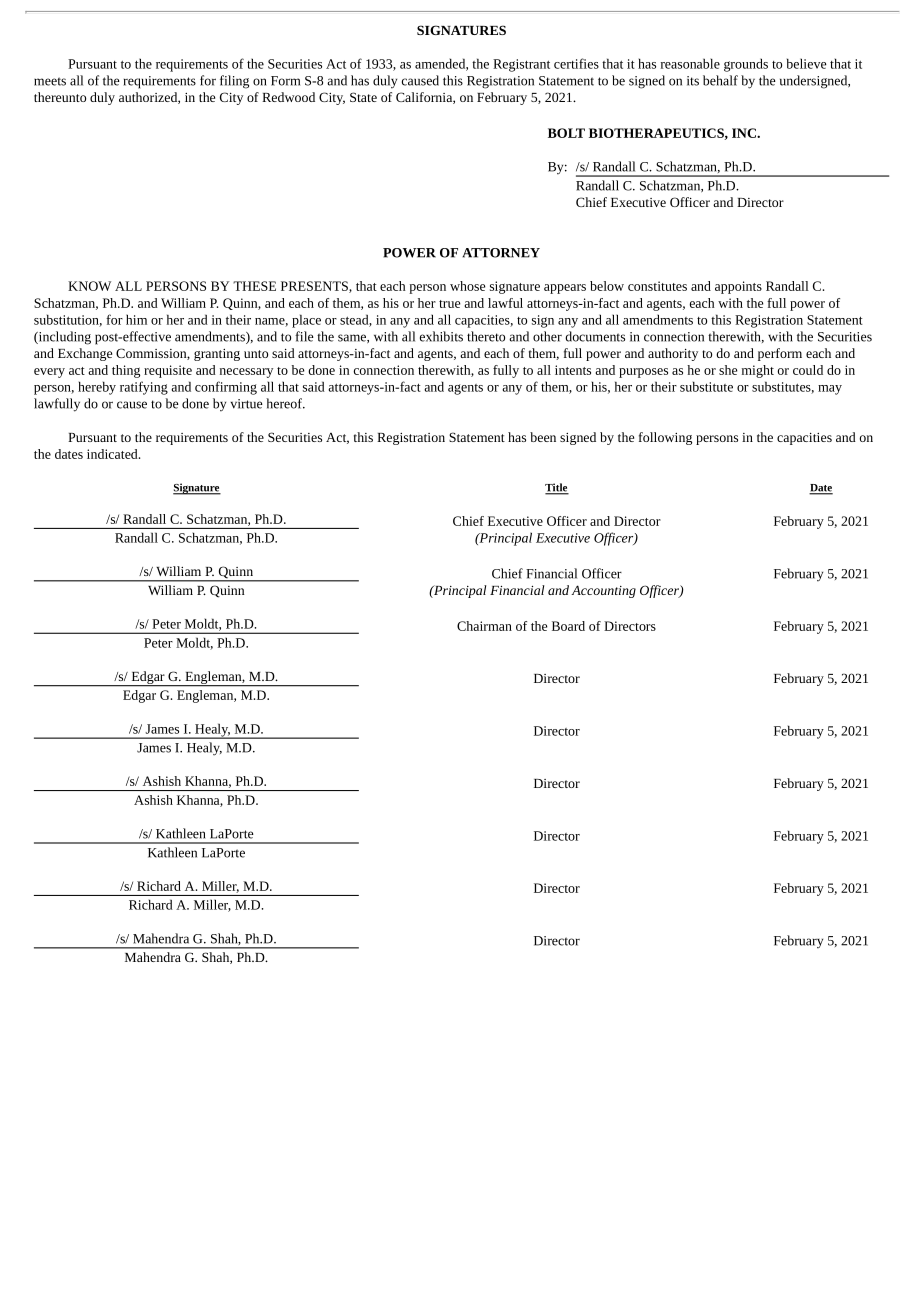 The height and width of the document is (1308, 924). I want to click on Board, so click(568, 626).
